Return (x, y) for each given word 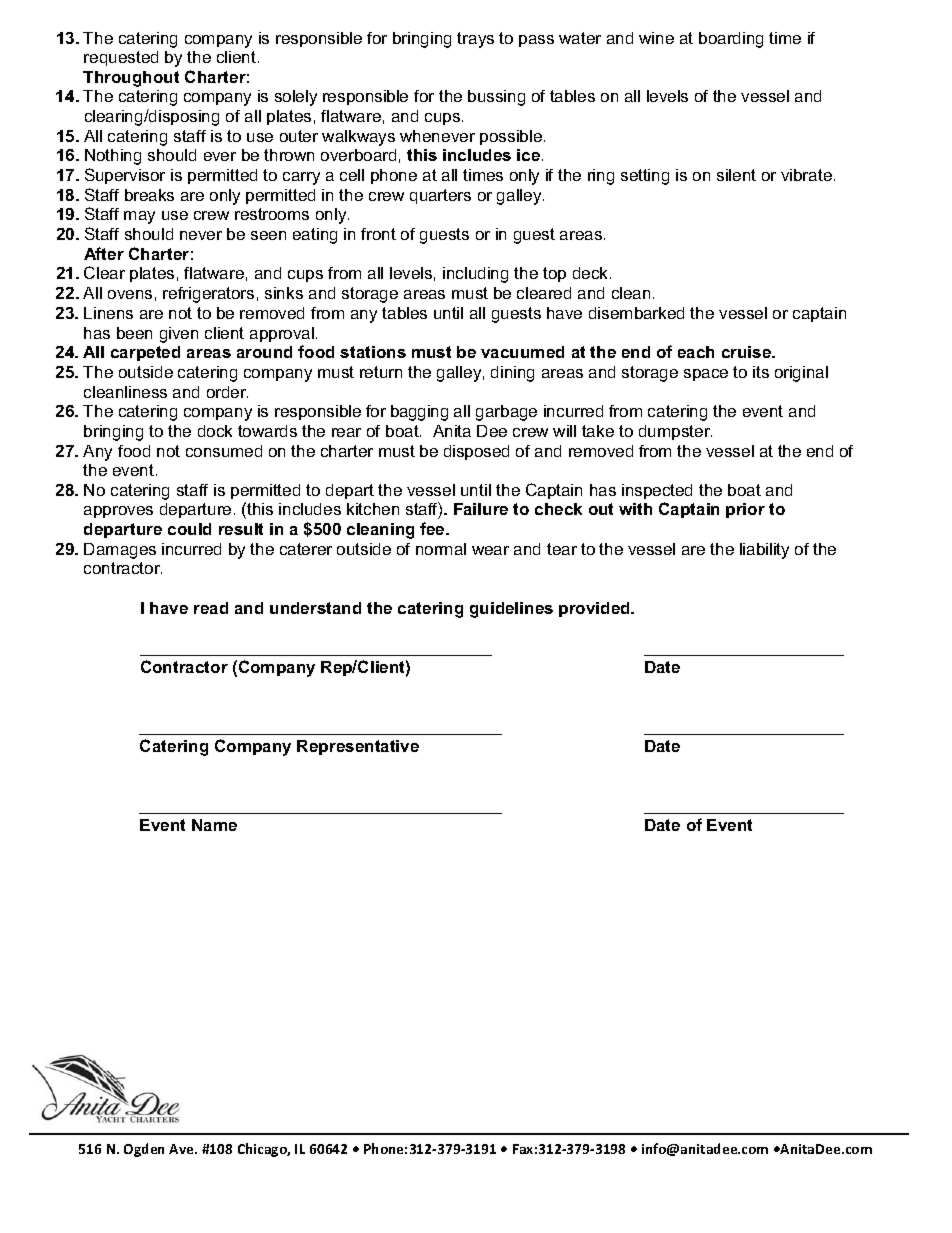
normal (441, 549)
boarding (731, 40)
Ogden (144, 1150)
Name (214, 825)
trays (475, 40)
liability (764, 551)
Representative (358, 747)
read (211, 608)
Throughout (131, 79)
